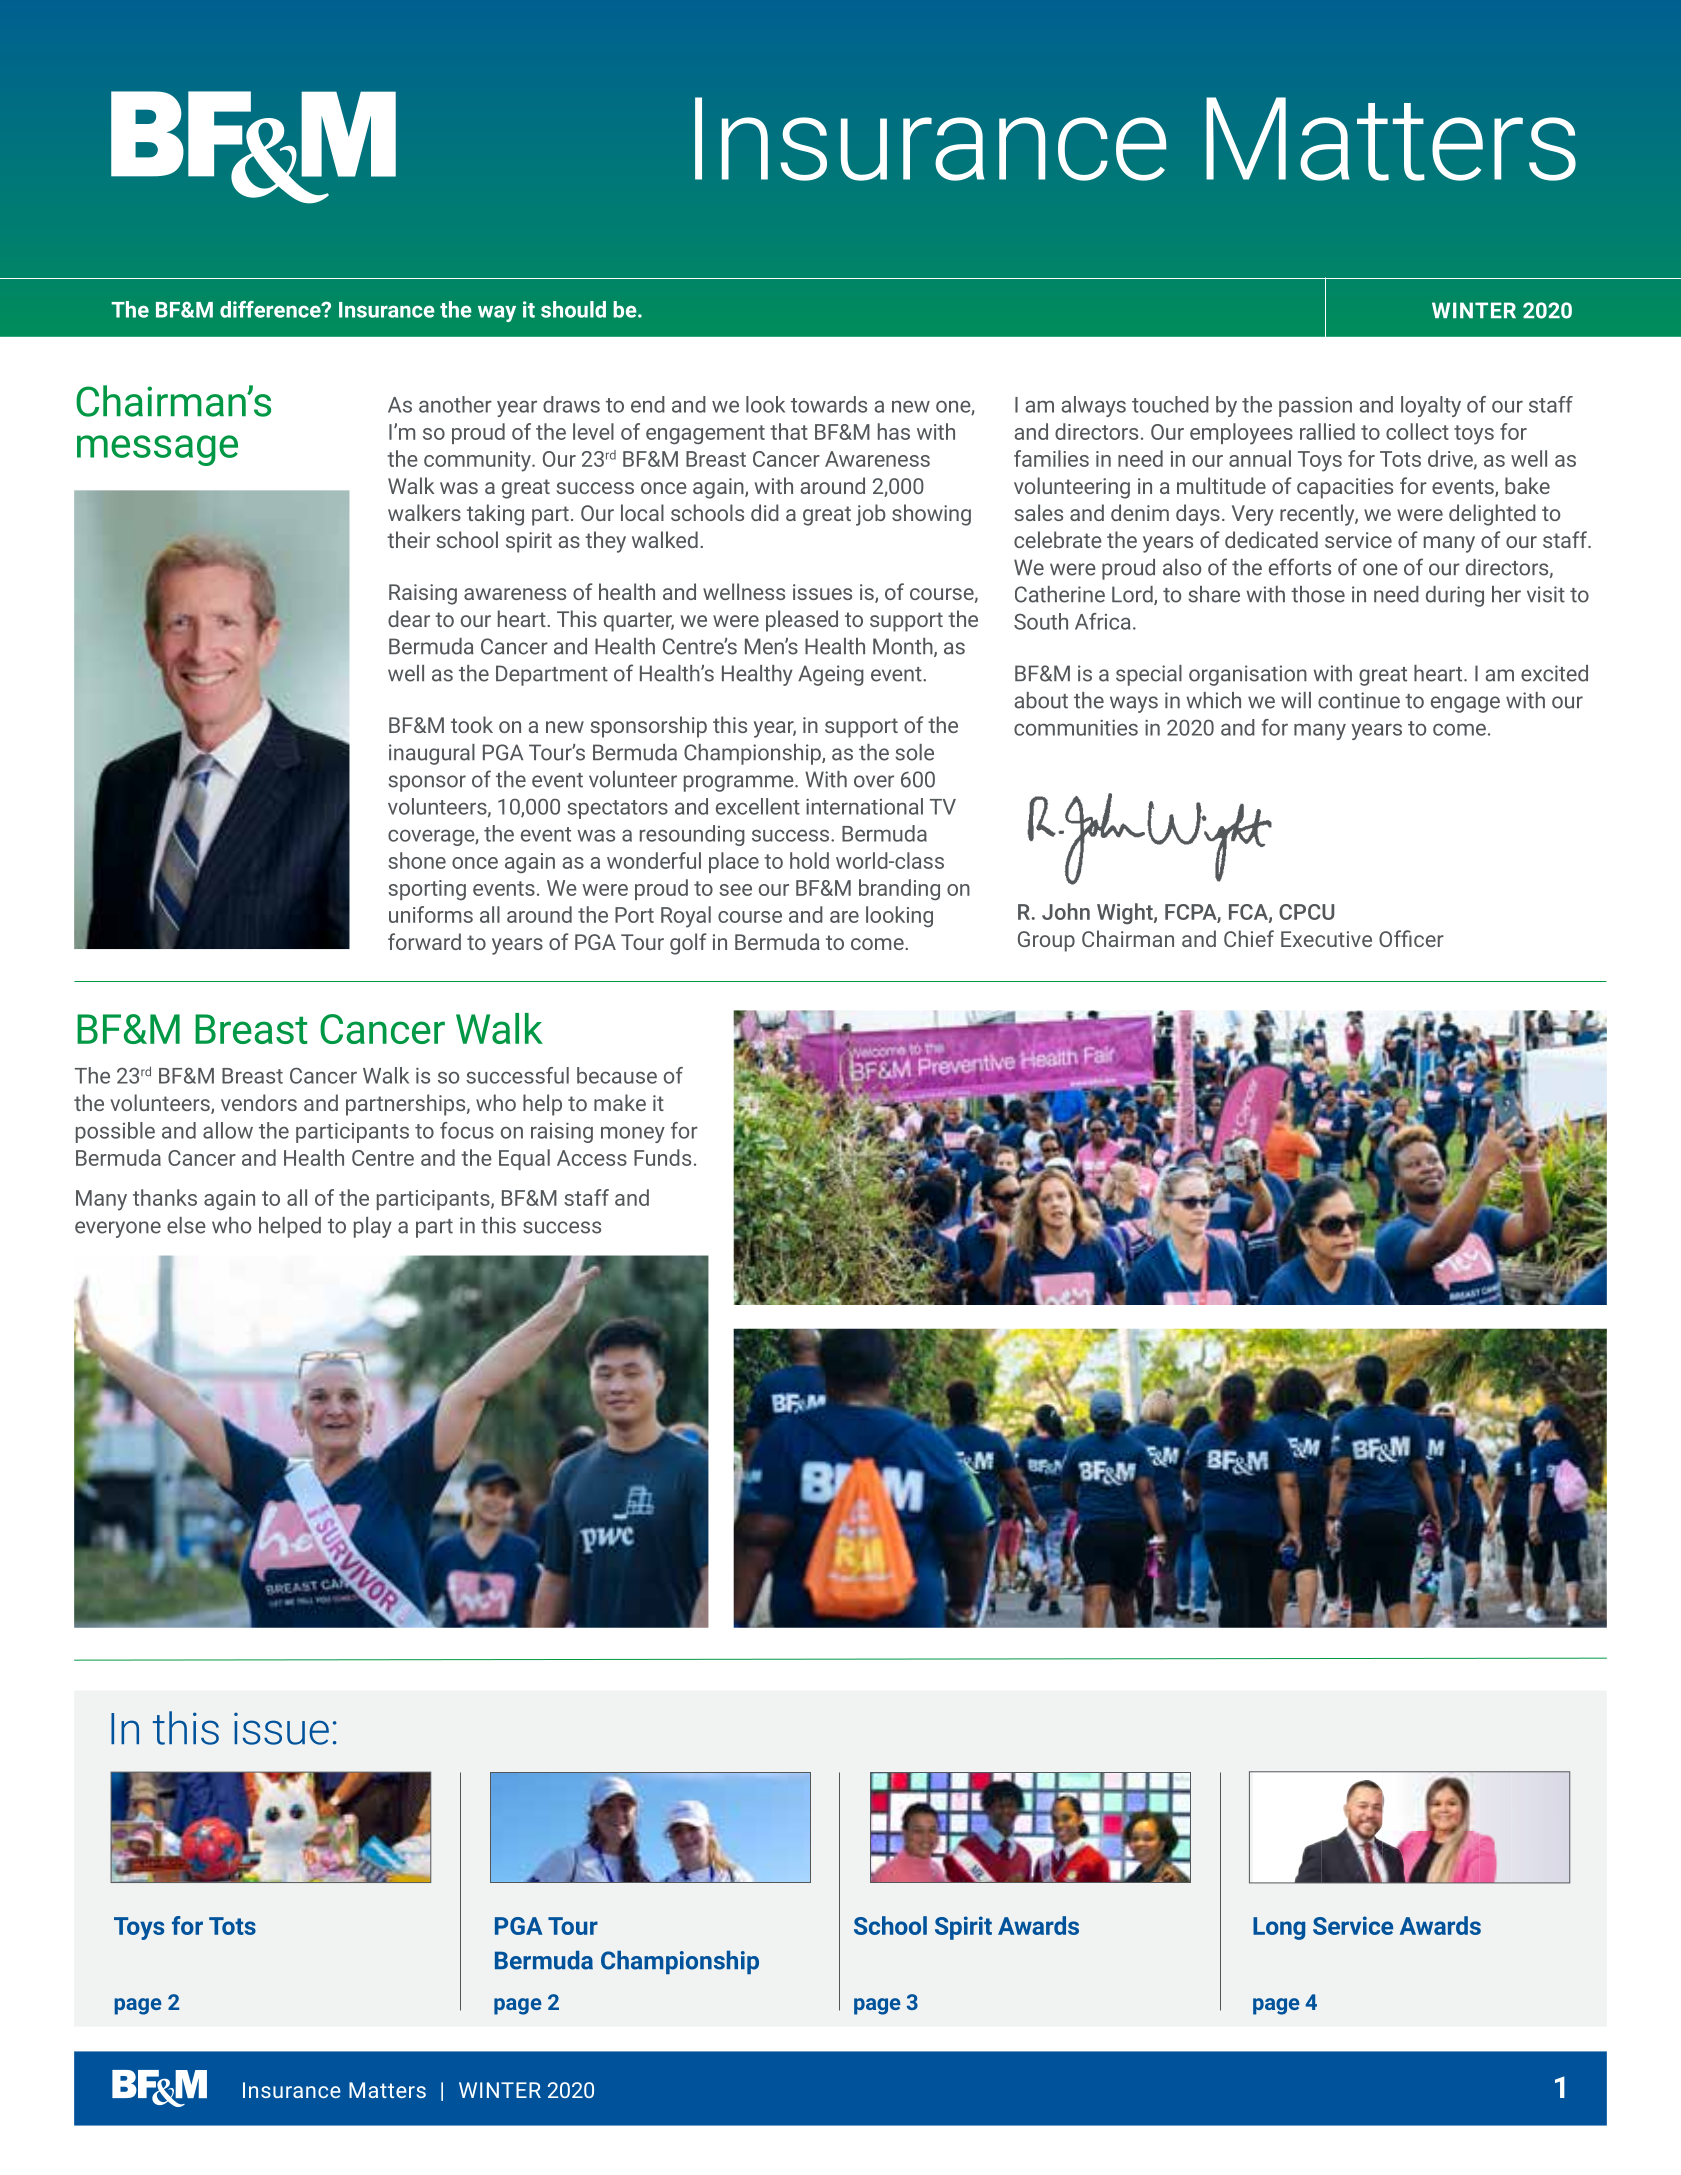  I want to click on dear, so click(409, 618).
